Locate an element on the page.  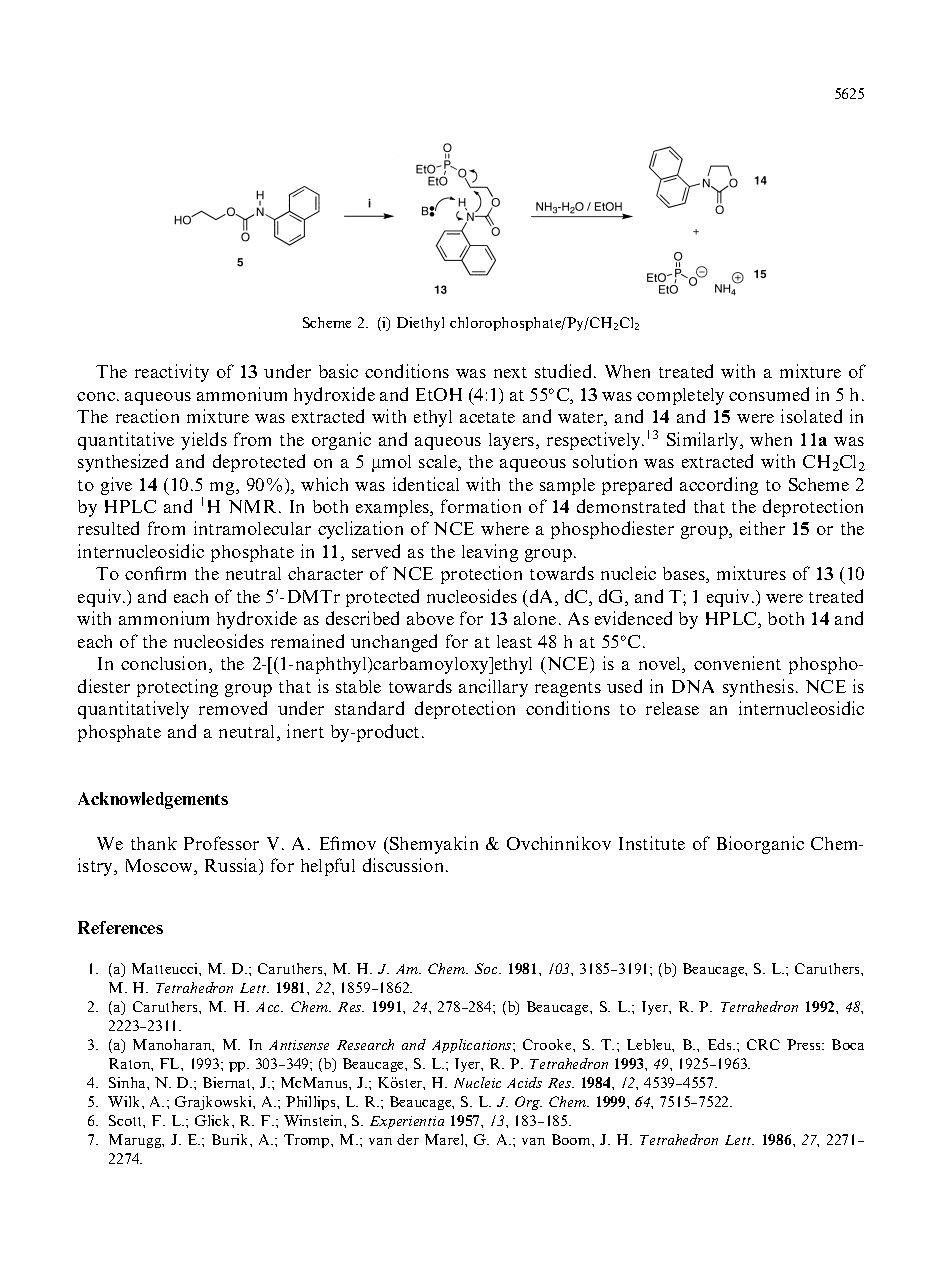
reactivity is located at coordinates (172, 373).
